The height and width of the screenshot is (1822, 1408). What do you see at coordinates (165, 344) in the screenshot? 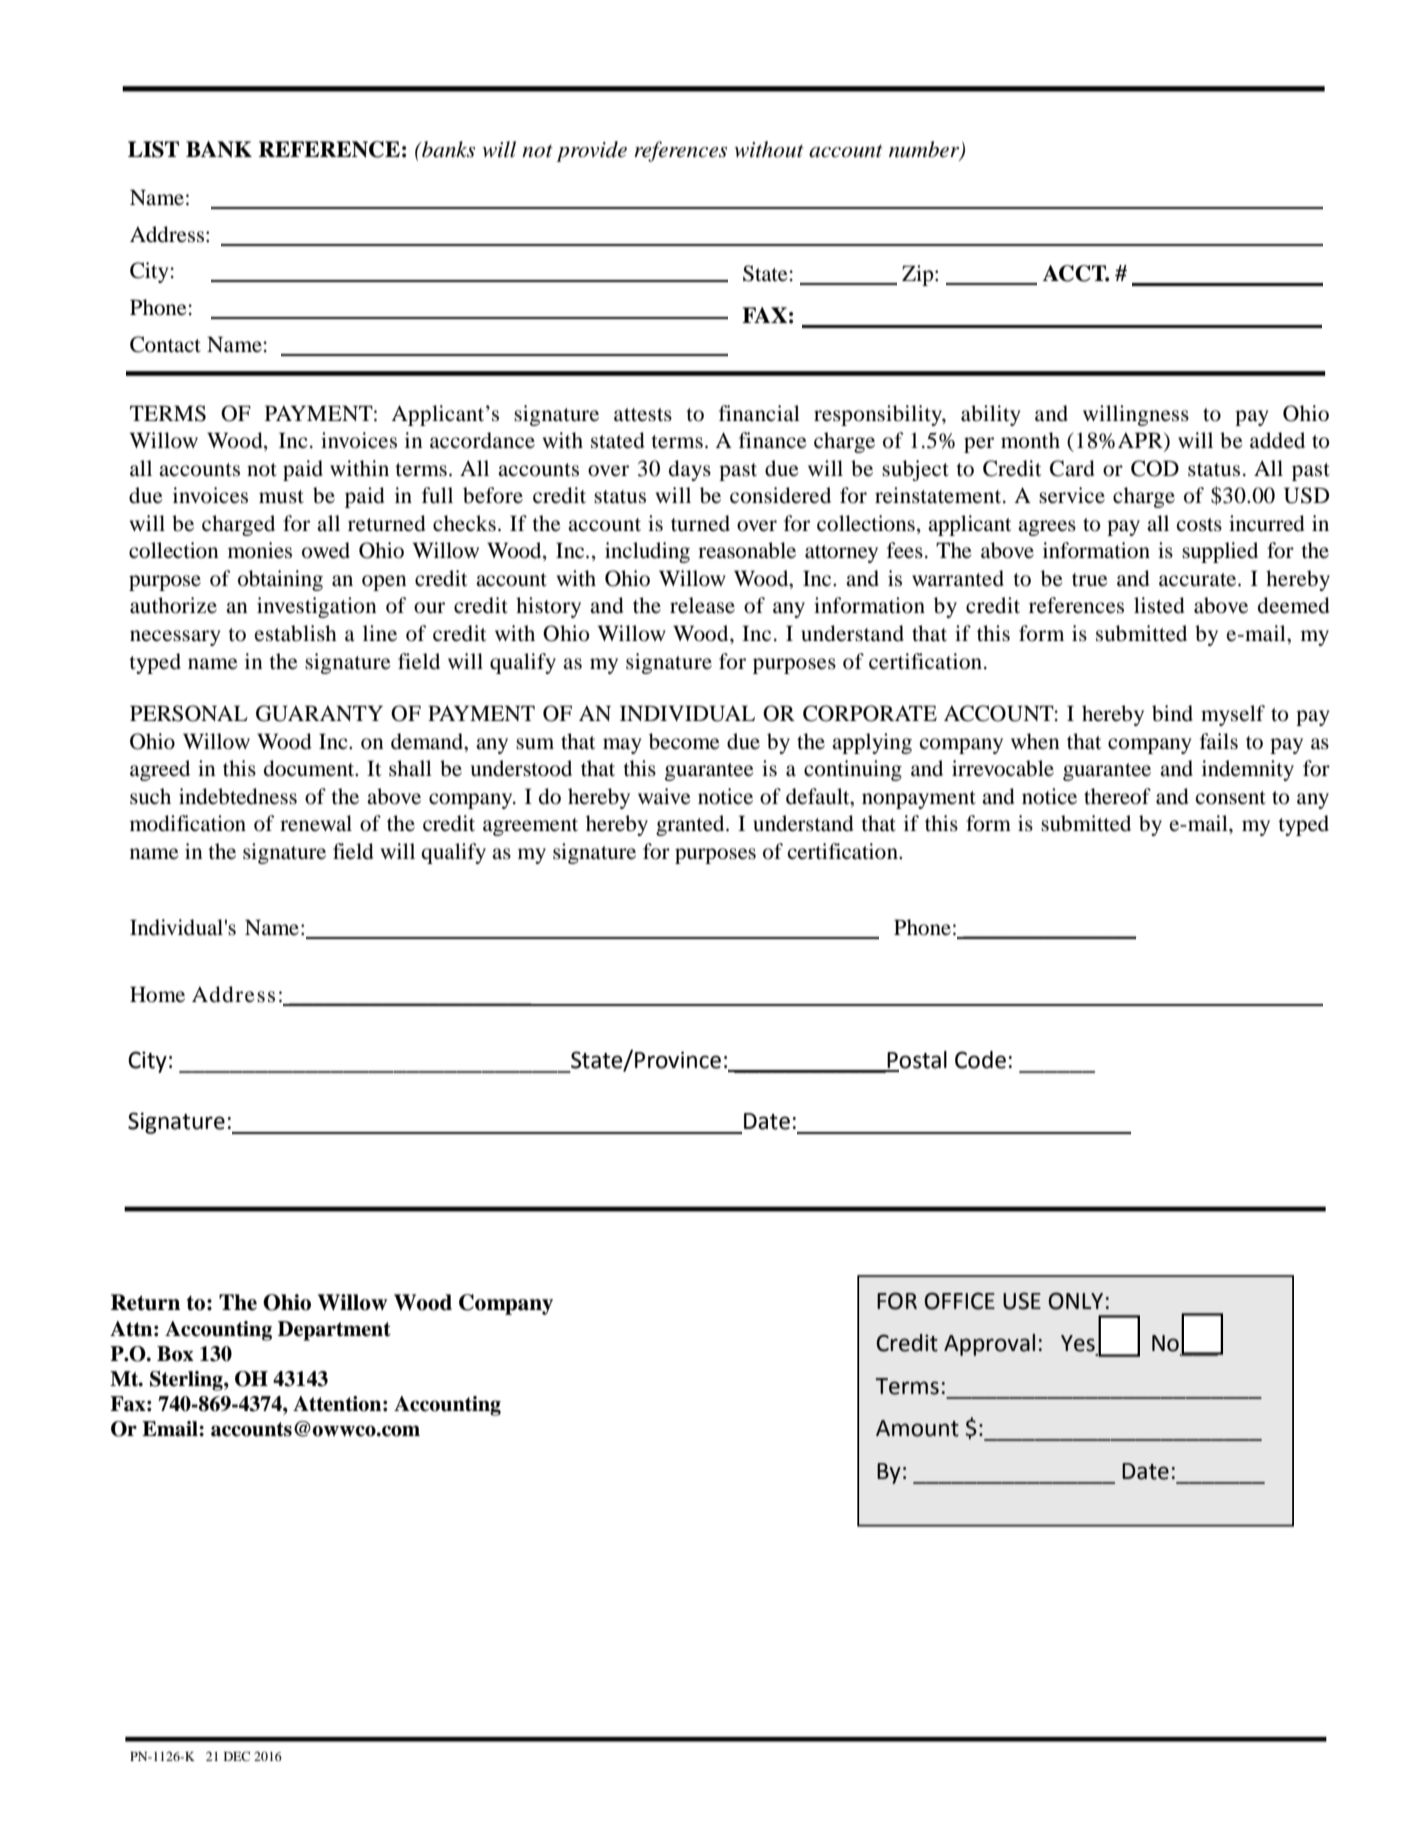
I see `Contact` at bounding box center [165, 344].
